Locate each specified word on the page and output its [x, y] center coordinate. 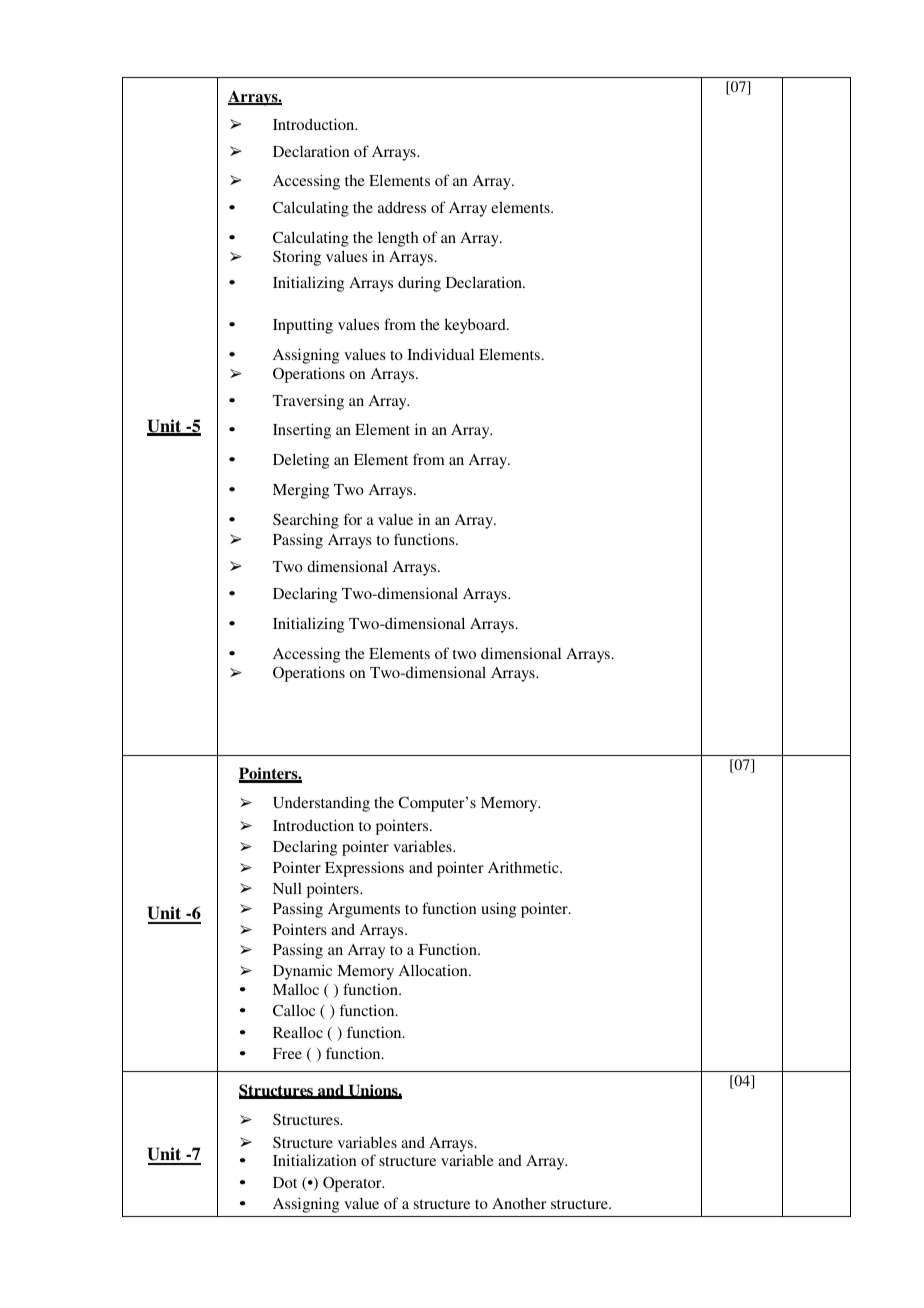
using [498, 910]
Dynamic [302, 972]
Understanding [321, 804]
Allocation [434, 970]
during [419, 284]
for [352, 519]
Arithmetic [524, 867]
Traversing [308, 402]
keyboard [476, 326]
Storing [297, 258]
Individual [440, 354]
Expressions [364, 869]
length [398, 239]
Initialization [315, 1160]
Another [519, 1203]
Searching [306, 521]
